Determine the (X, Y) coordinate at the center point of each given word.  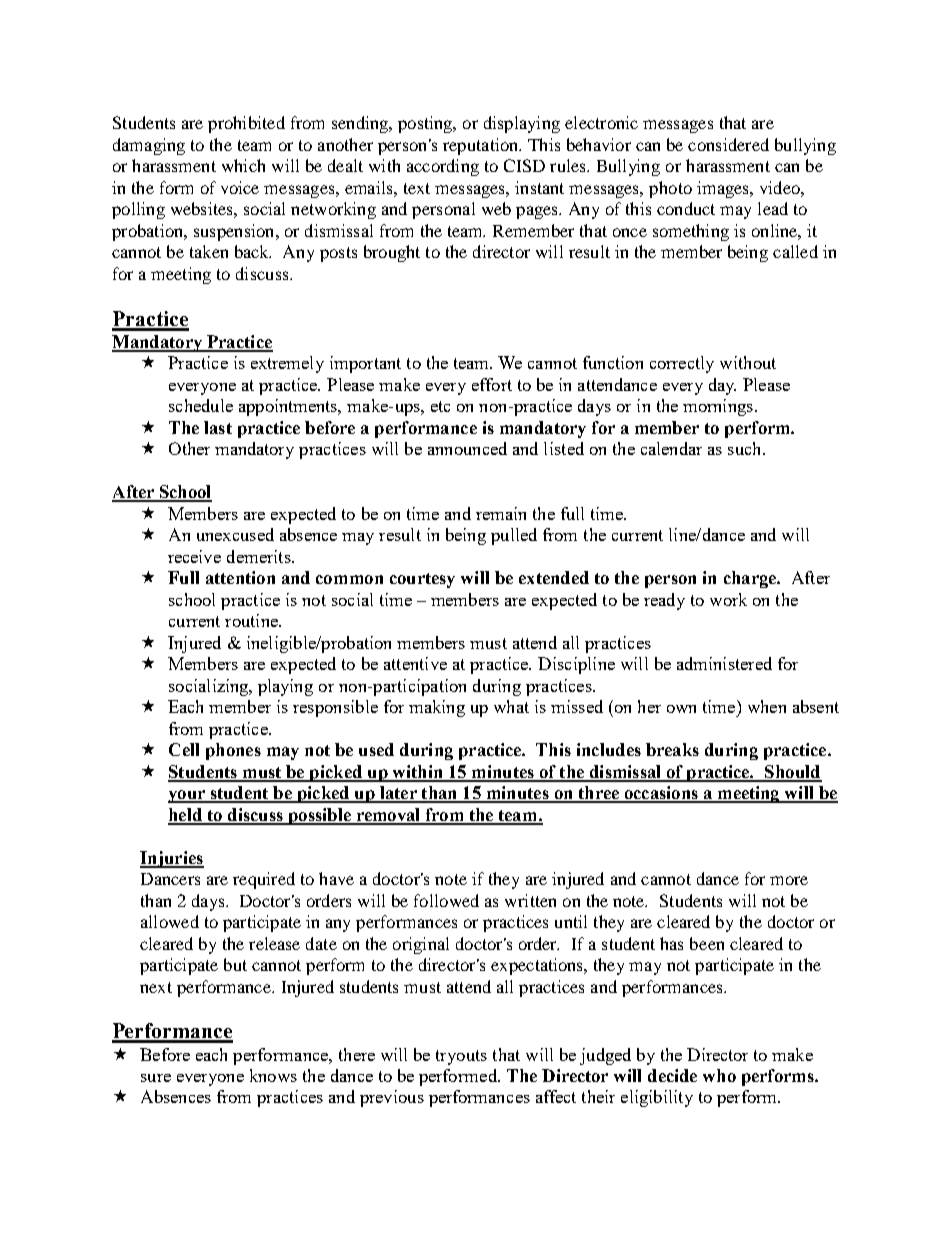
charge (751, 579)
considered (728, 144)
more (789, 880)
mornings (718, 407)
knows (273, 1075)
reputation (482, 146)
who (719, 1075)
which (243, 165)
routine (252, 620)
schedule (201, 405)
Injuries (172, 859)
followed (446, 900)
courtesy (422, 580)
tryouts (461, 1057)
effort (492, 384)
